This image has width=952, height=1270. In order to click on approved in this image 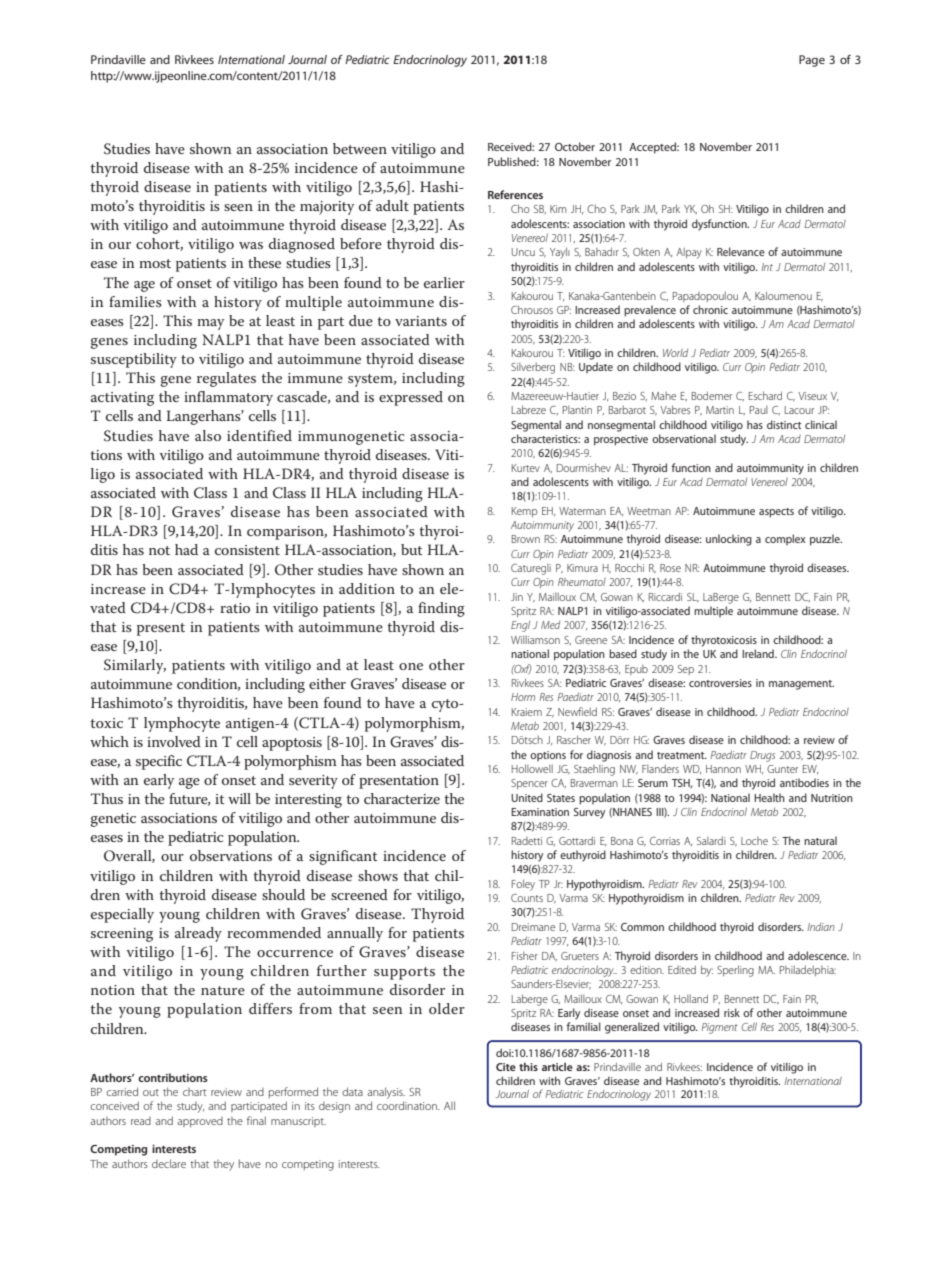, I will do `click(200, 1122)`.
